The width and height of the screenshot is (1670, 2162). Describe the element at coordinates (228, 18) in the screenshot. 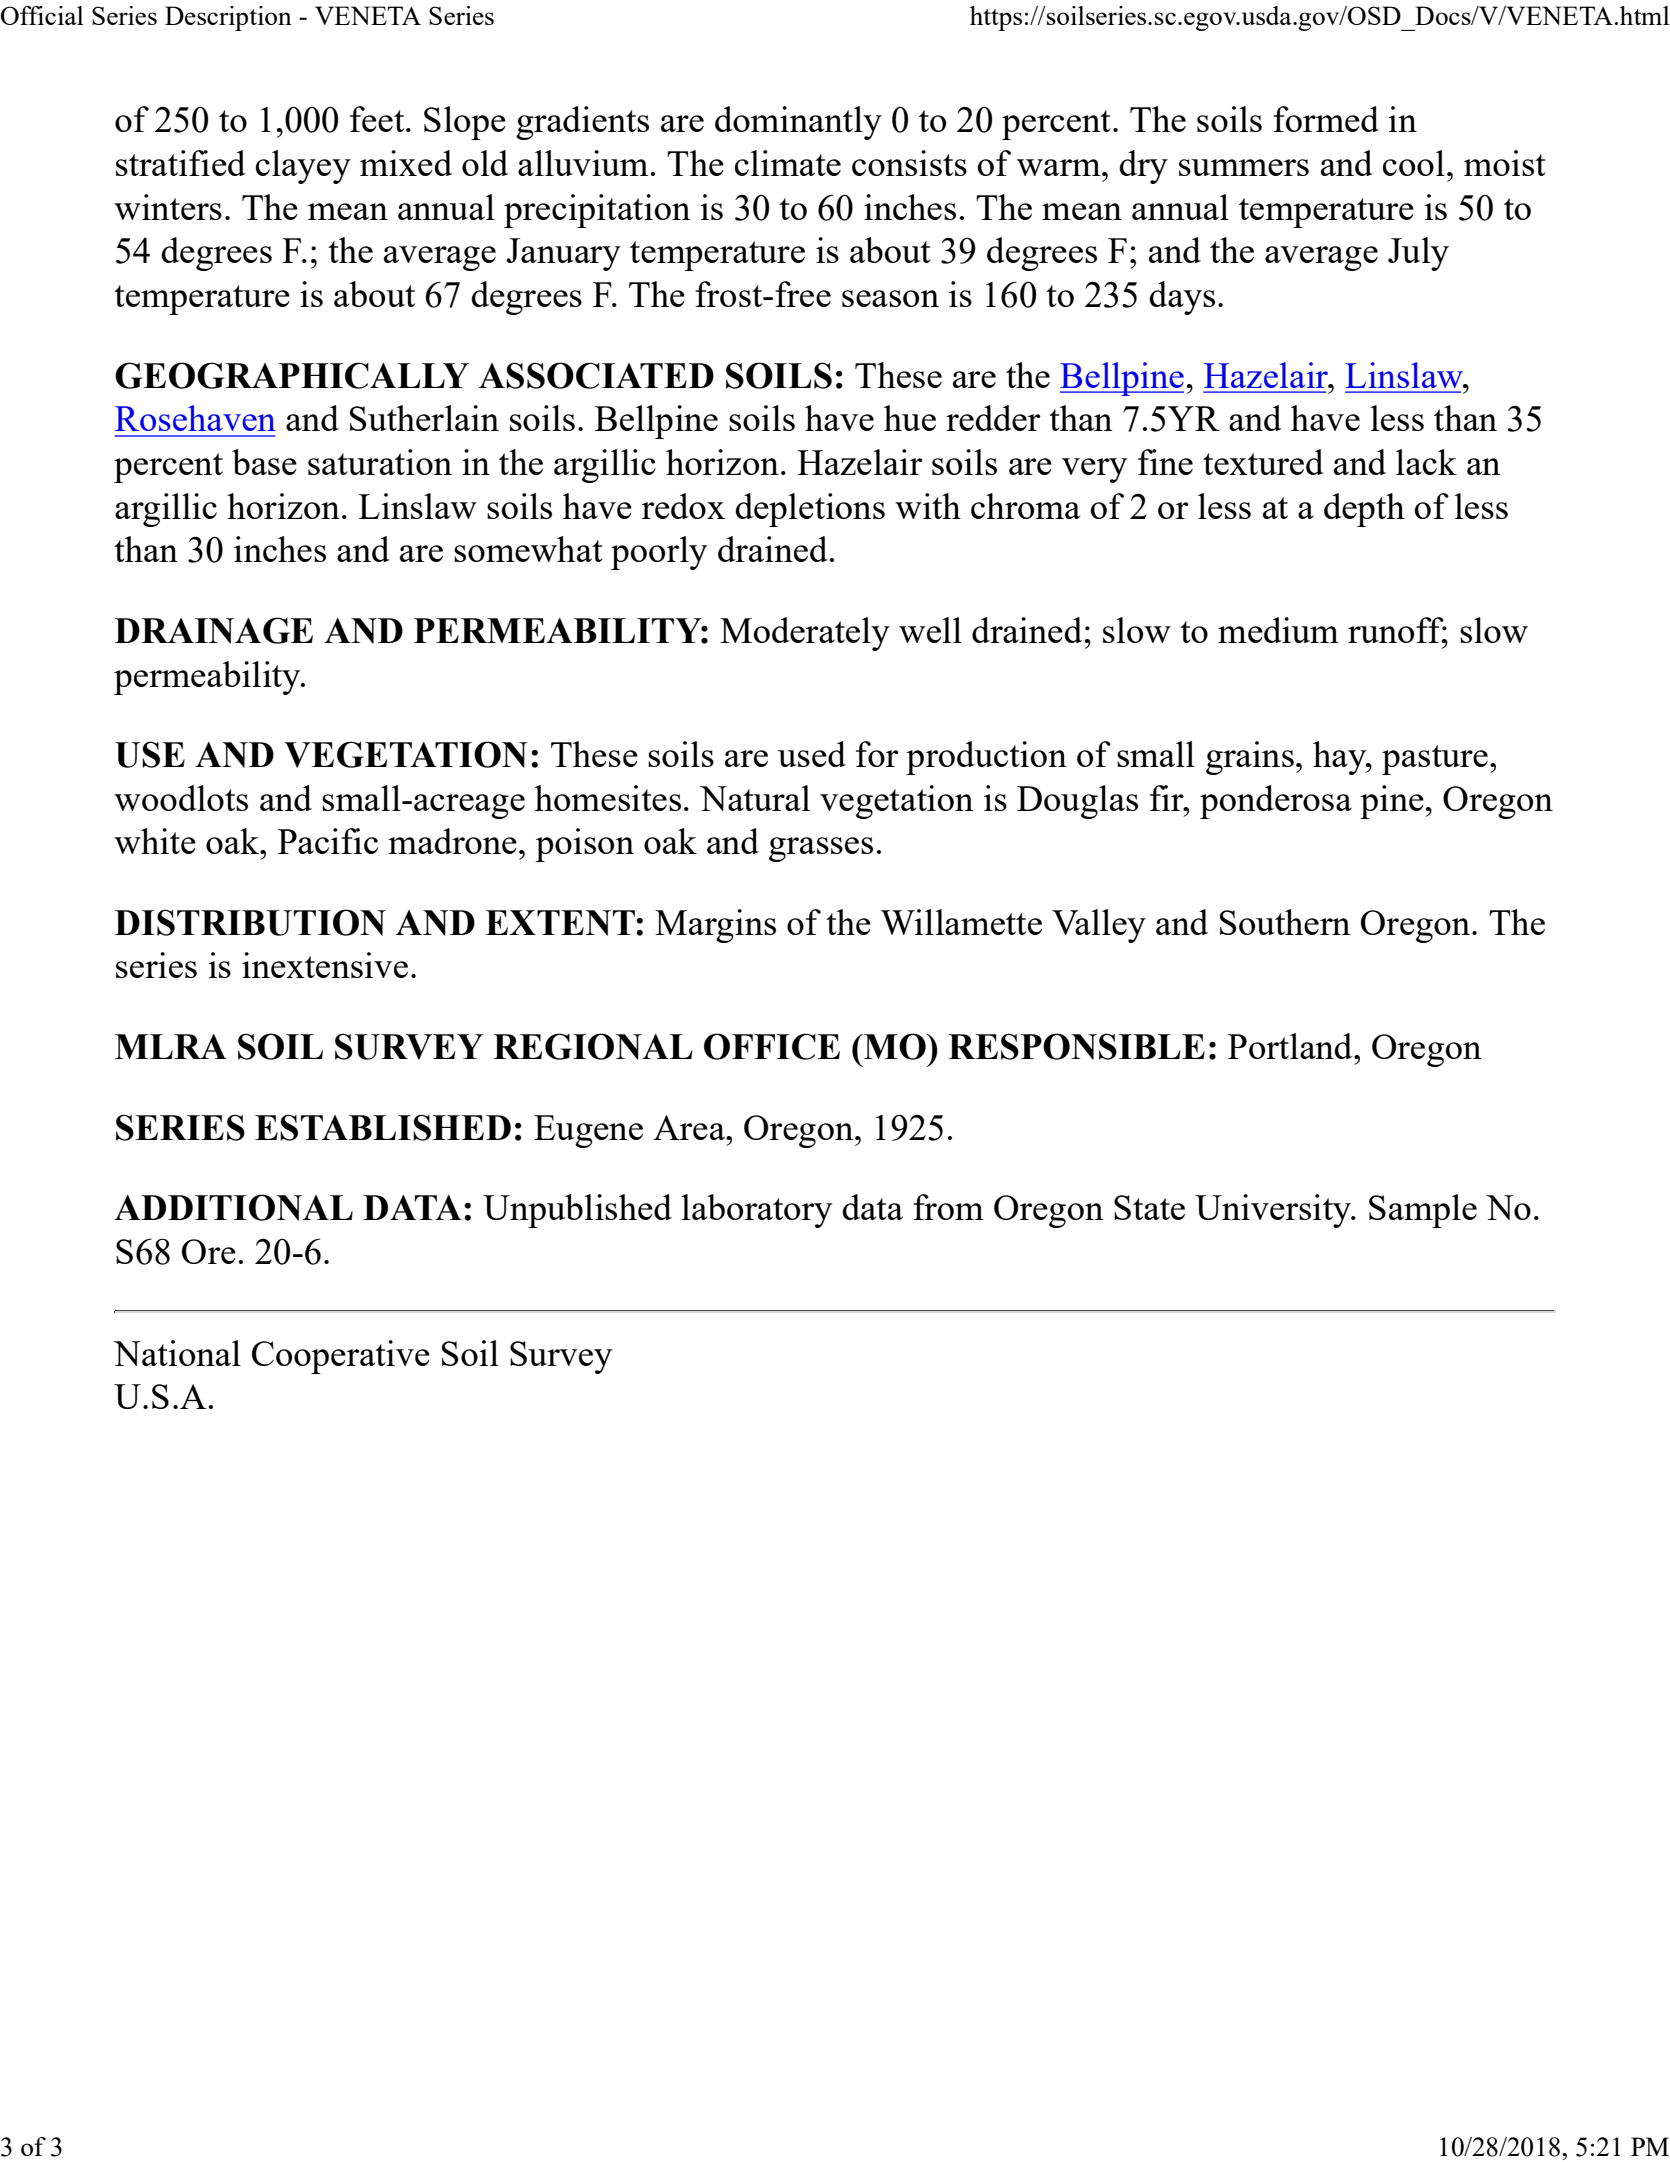

I see `Description` at that location.
